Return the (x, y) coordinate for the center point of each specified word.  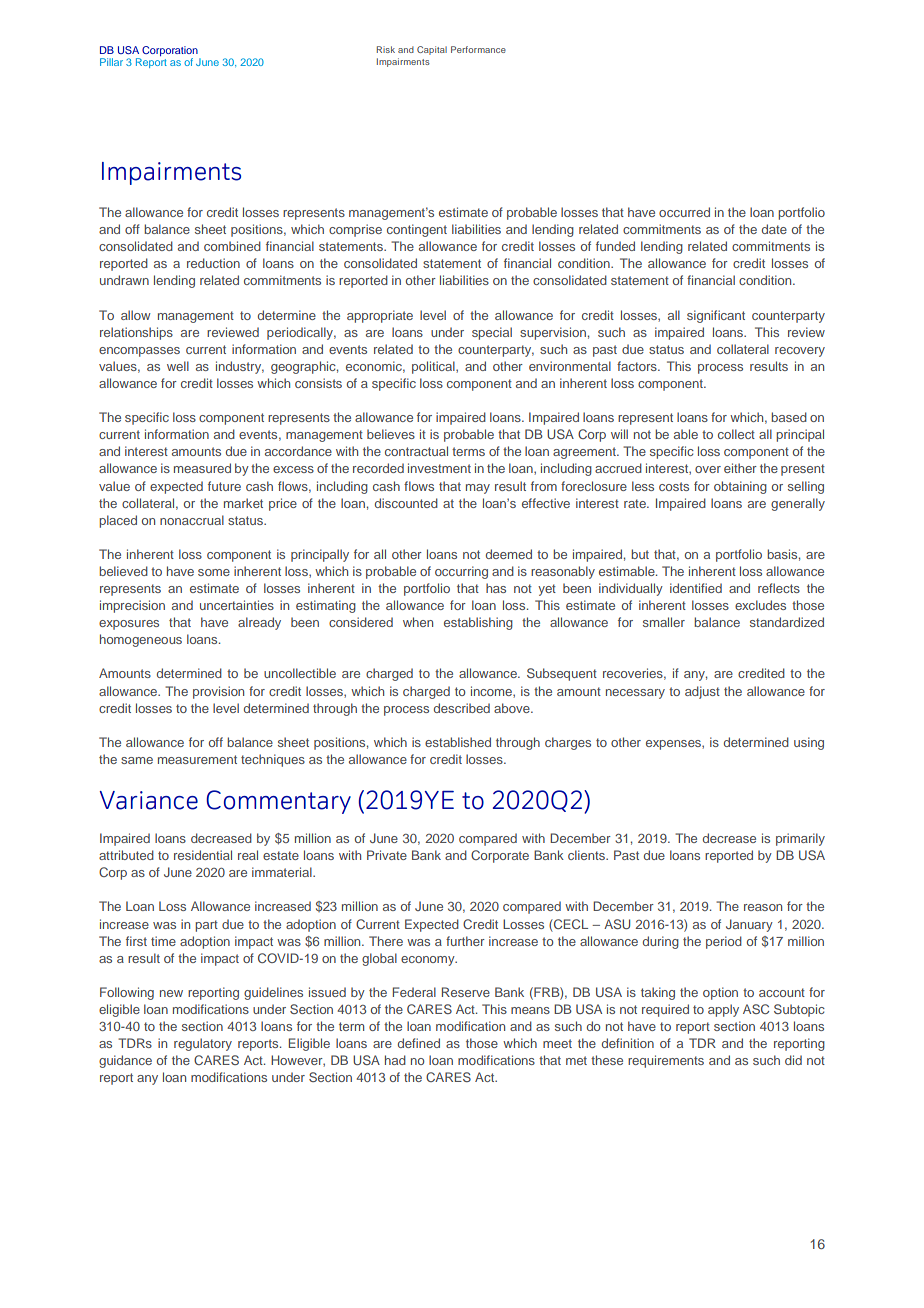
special (492, 333)
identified (696, 588)
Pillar (111, 62)
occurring (461, 572)
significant (716, 316)
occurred (684, 212)
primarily (800, 839)
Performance (478, 49)
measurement (197, 759)
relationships (136, 333)
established (458, 742)
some (214, 572)
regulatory (203, 1044)
